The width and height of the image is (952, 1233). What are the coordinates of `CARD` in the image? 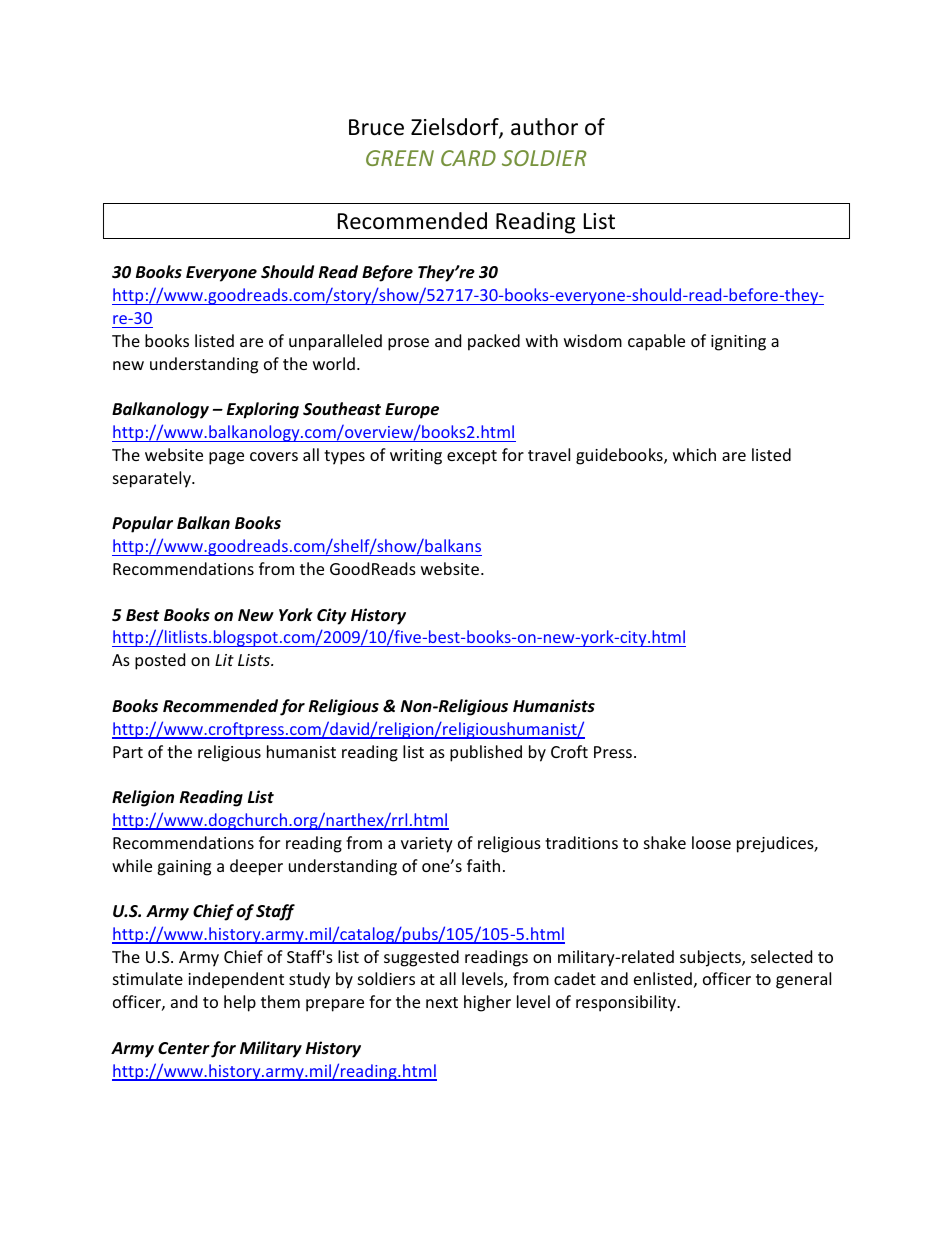 It's located at (468, 158).
